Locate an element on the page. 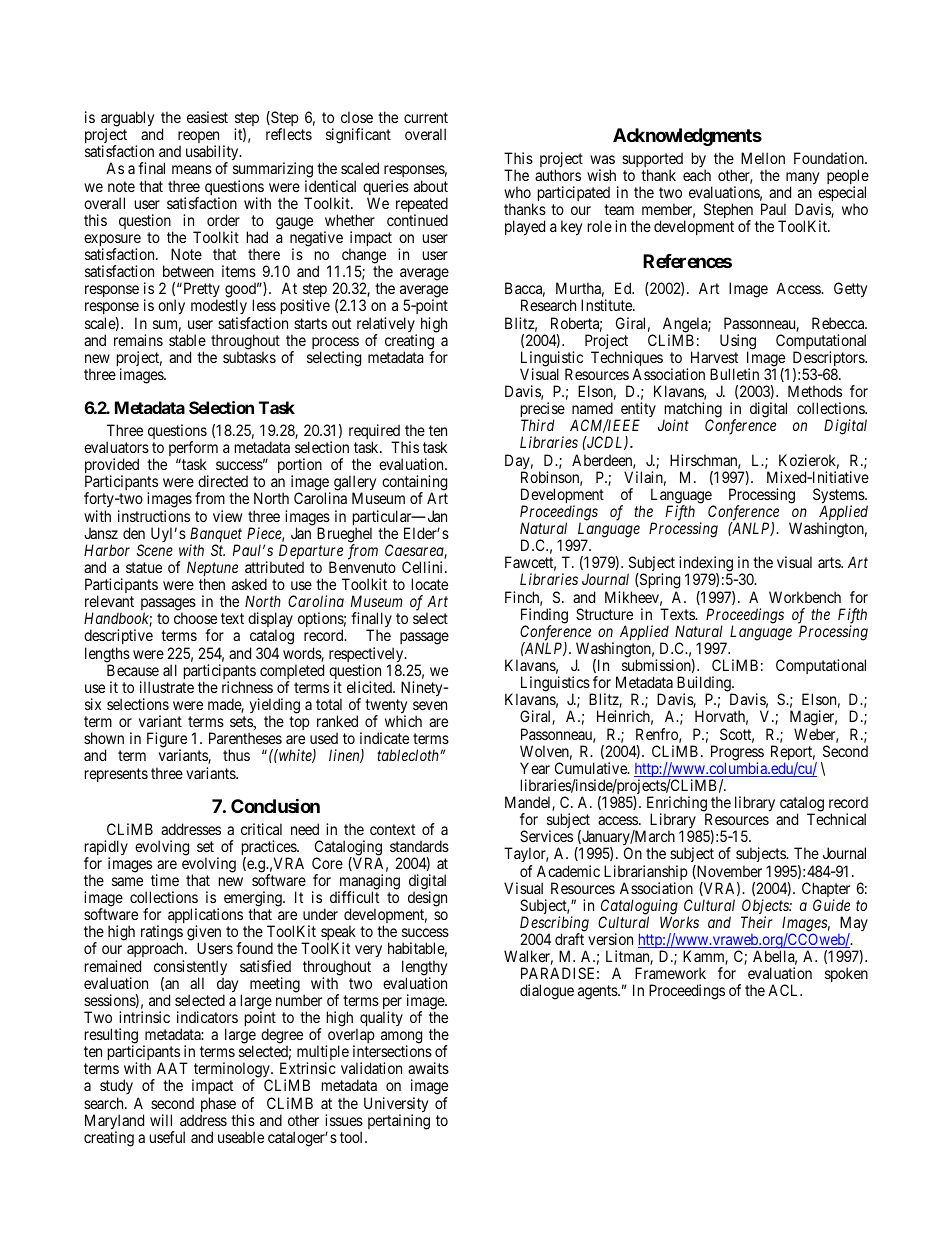 The width and height of the image is (952, 1233). phase is located at coordinates (219, 1106).
